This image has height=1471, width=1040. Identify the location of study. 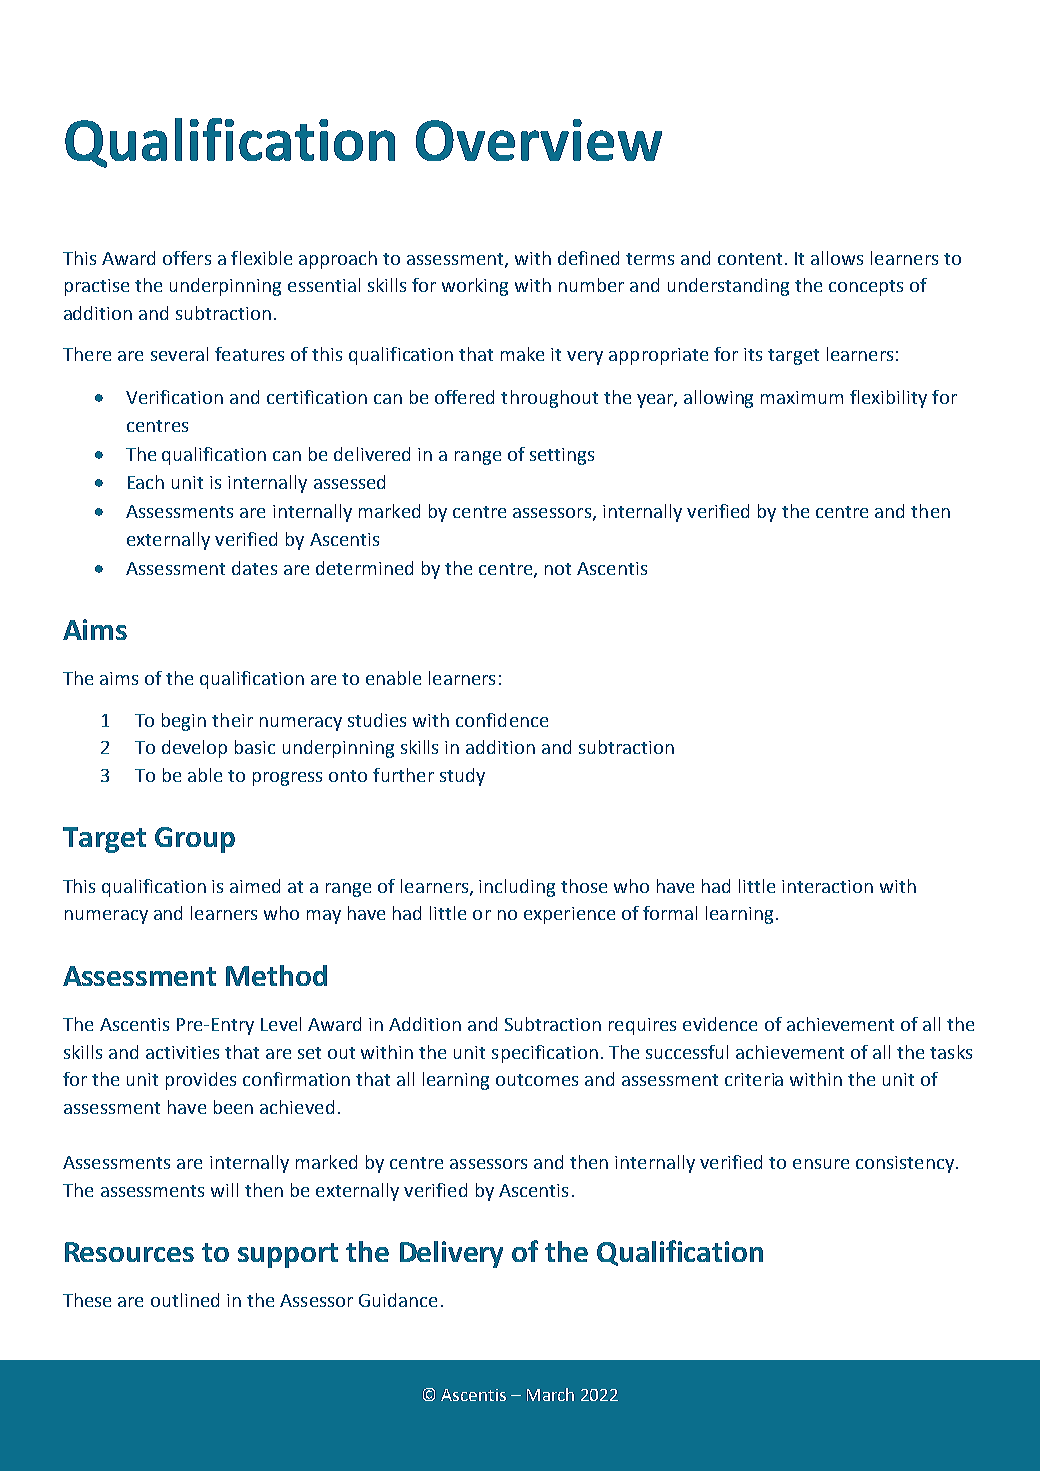
(462, 777).
